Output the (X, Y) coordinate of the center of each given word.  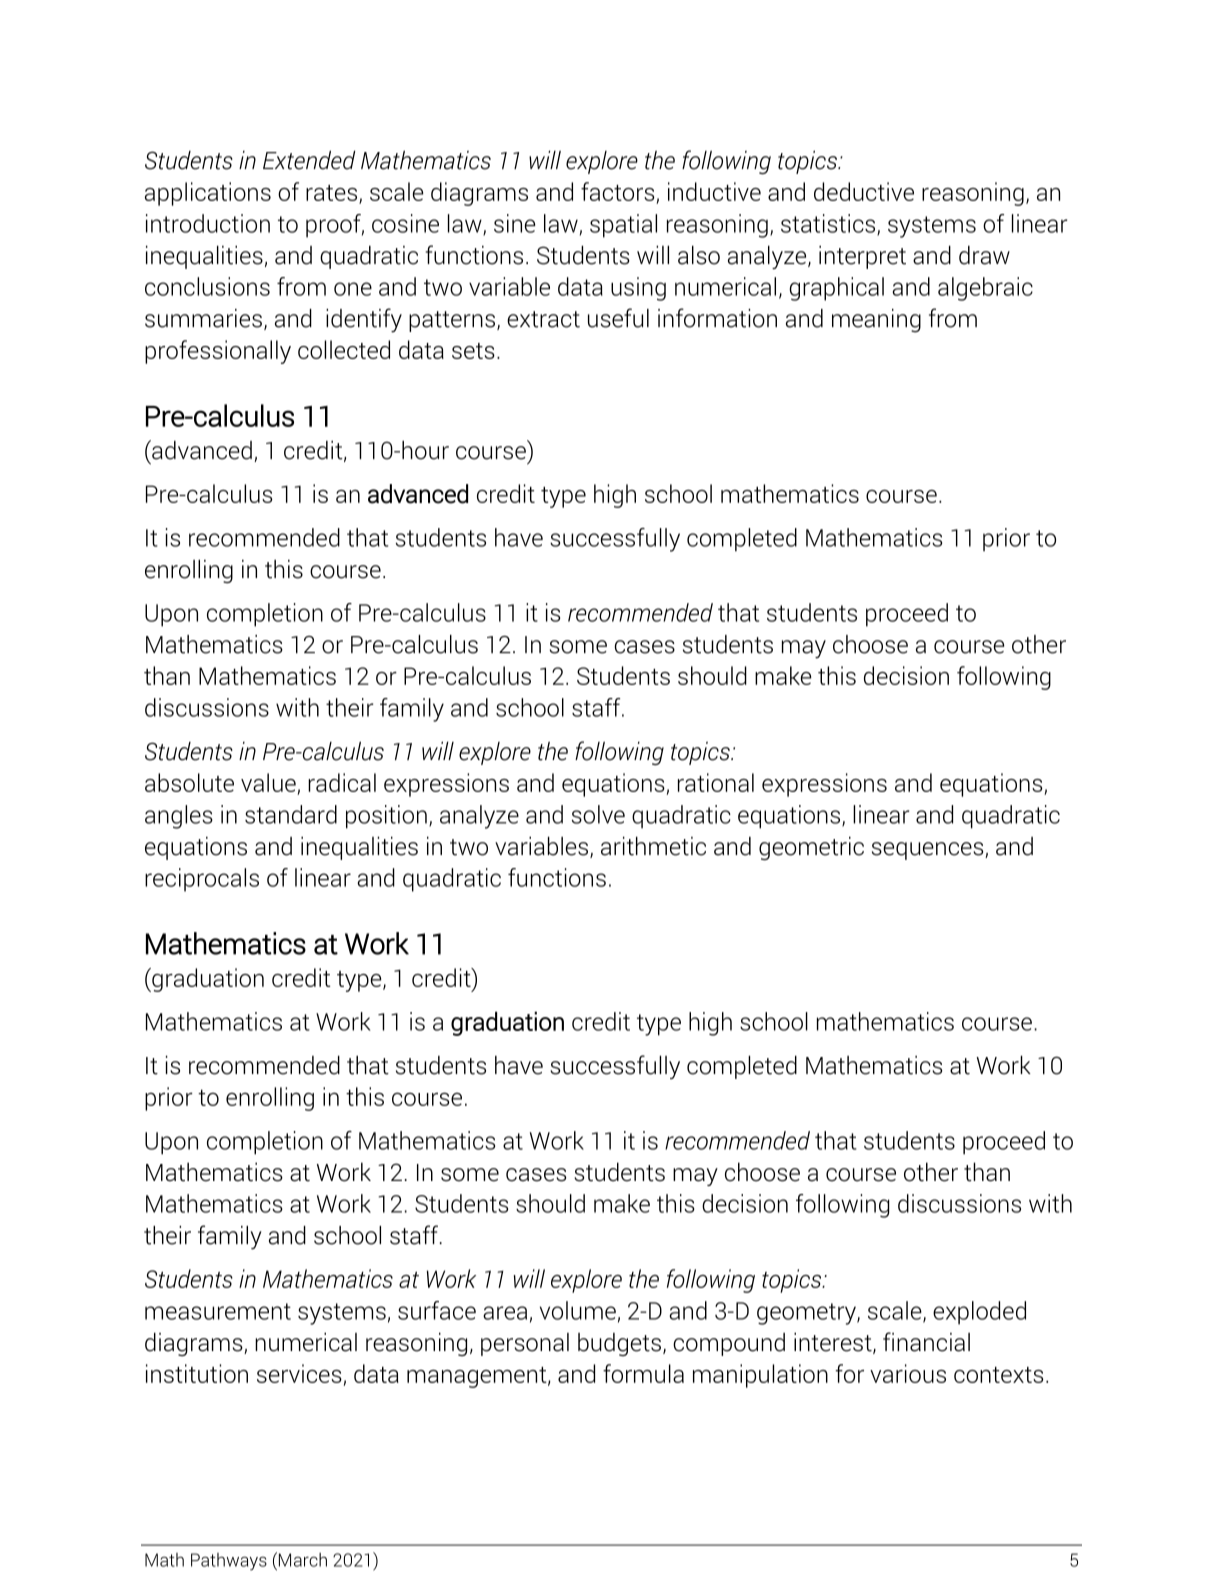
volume (578, 1310)
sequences (929, 851)
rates (333, 194)
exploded (979, 1313)
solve (598, 814)
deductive (864, 191)
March (301, 1559)
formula (643, 1373)
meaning (876, 321)
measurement (218, 1311)
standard (291, 814)
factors (618, 191)
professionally (218, 352)
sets (473, 351)
